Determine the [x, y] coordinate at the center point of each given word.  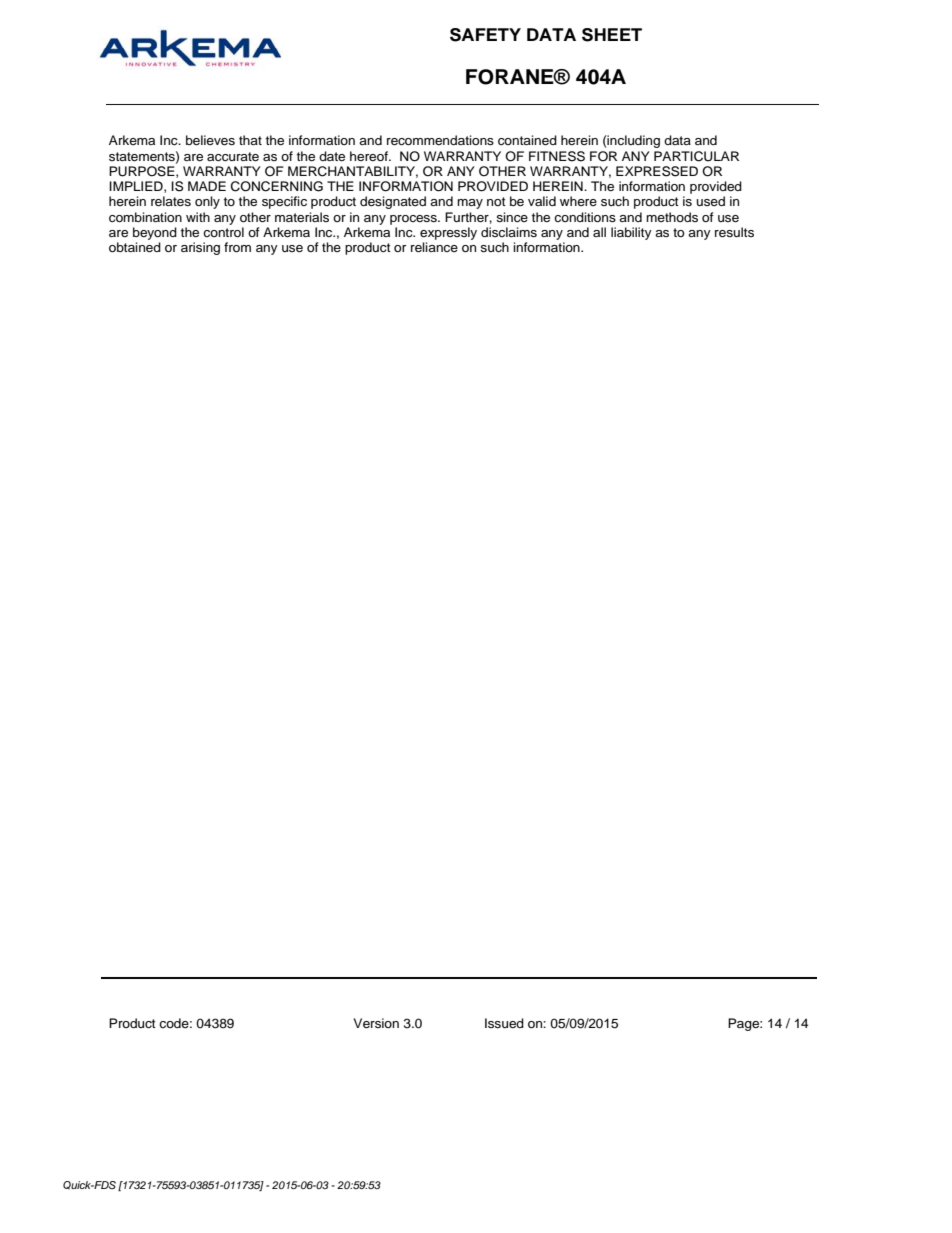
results [734, 232]
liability [631, 233]
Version [376, 1023]
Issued [504, 1023]
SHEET [612, 35]
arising [200, 248]
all [599, 232]
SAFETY [485, 35]
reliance [434, 247]
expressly [448, 233]
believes [210, 140]
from [237, 247]
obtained [135, 247]
